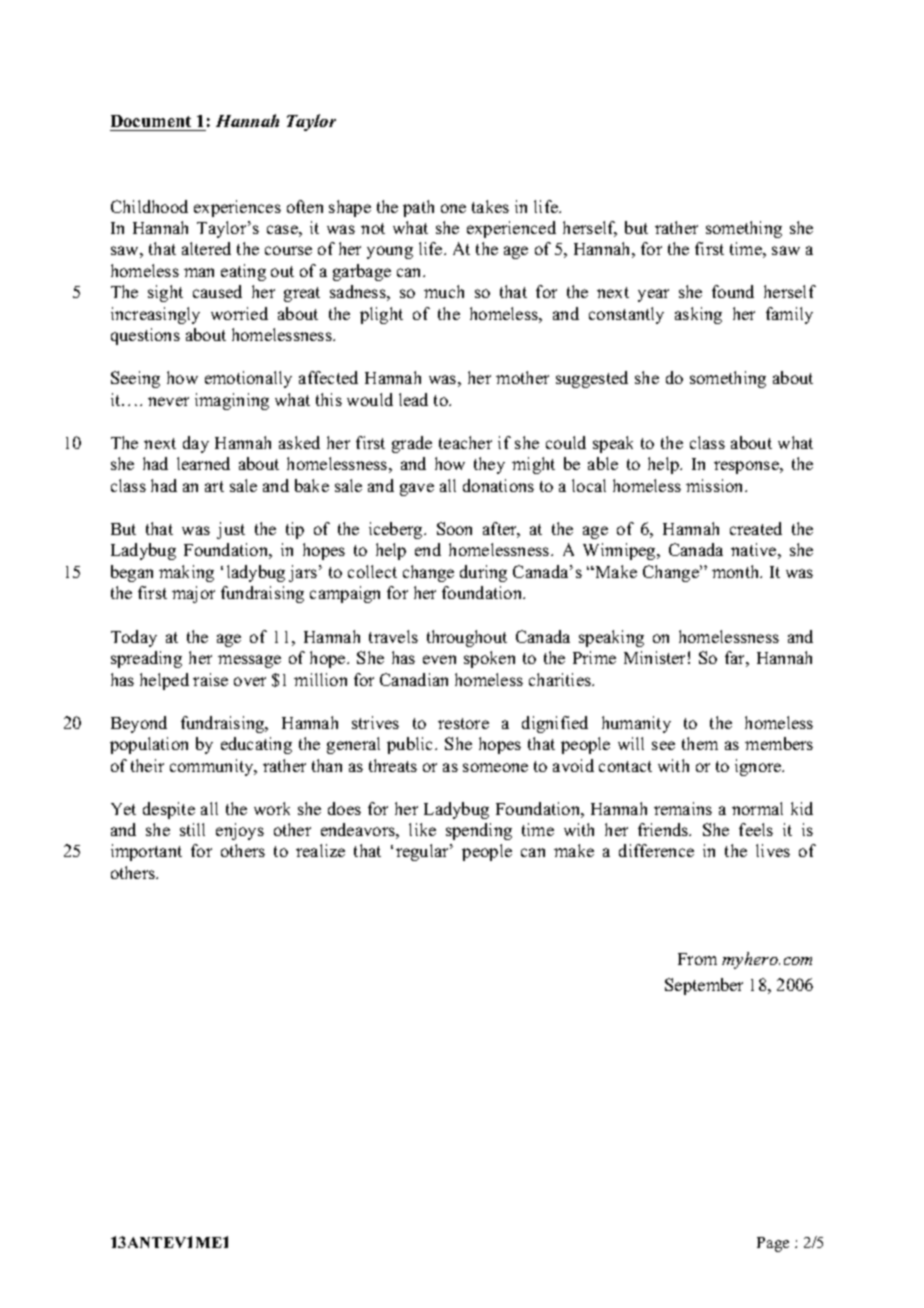 This image has width=924, height=1308. What do you see at coordinates (320, 850) in the image?
I see `realize` at bounding box center [320, 850].
